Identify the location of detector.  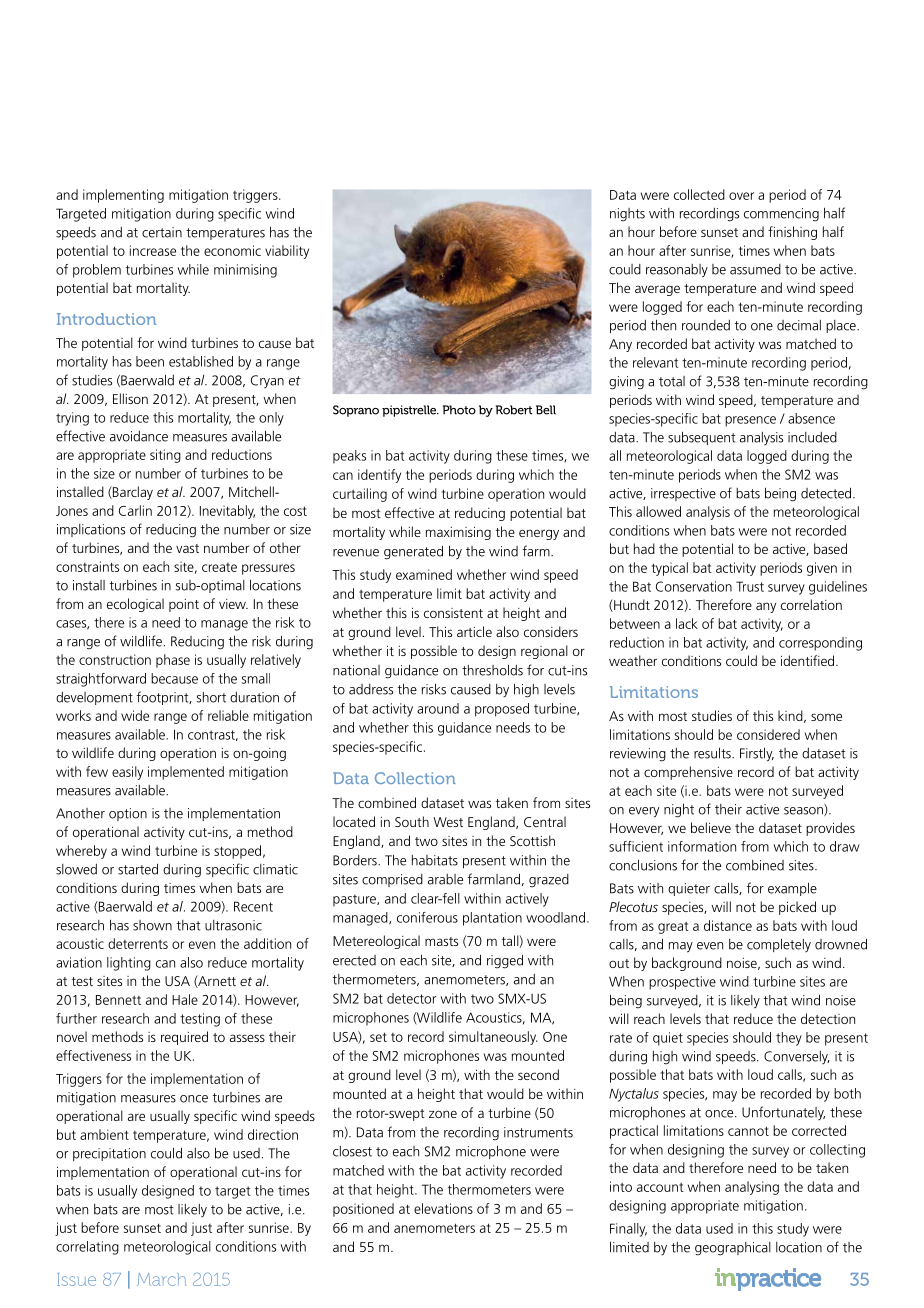
(411, 998).
